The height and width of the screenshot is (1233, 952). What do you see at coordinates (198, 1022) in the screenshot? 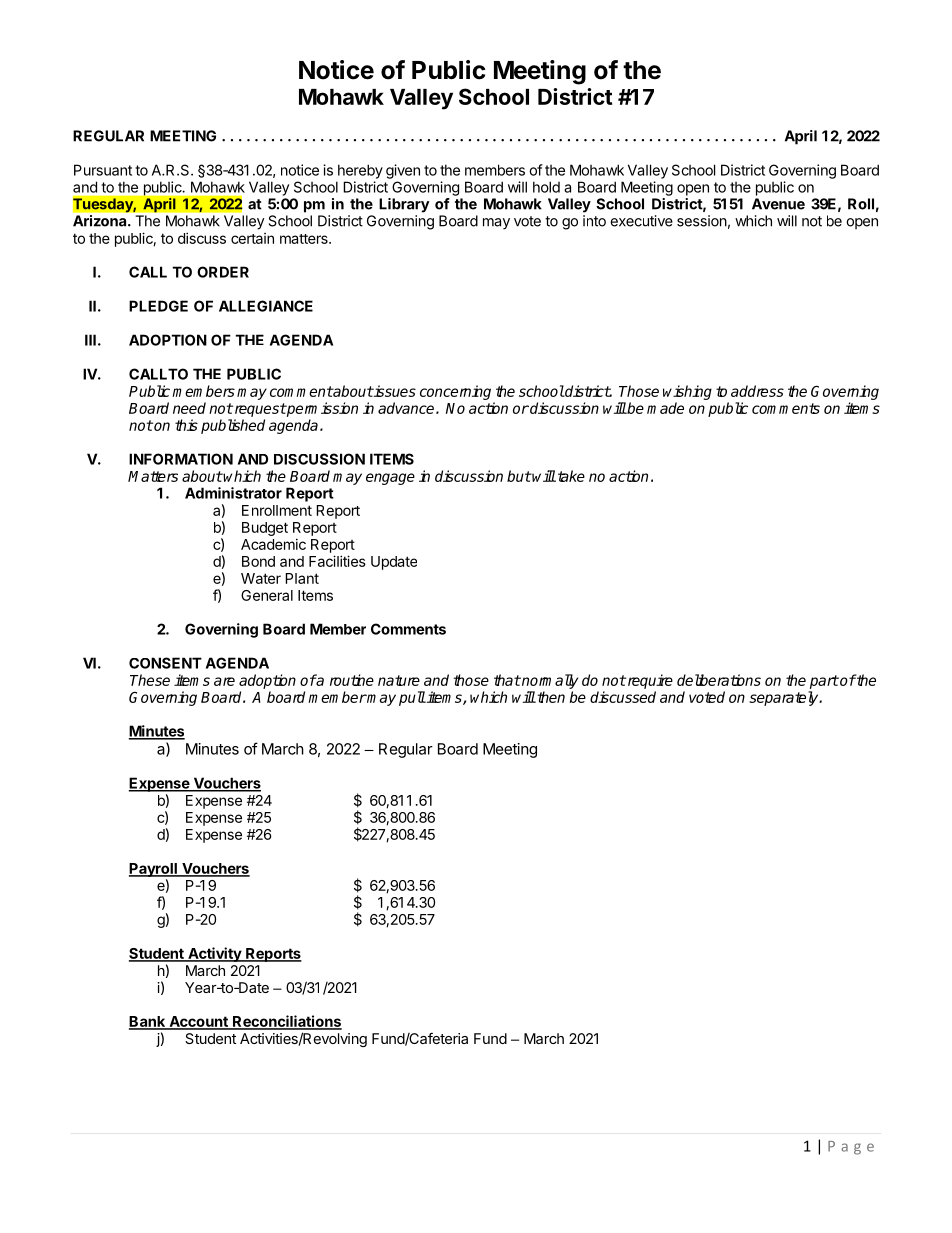
I see `Account` at bounding box center [198, 1022].
